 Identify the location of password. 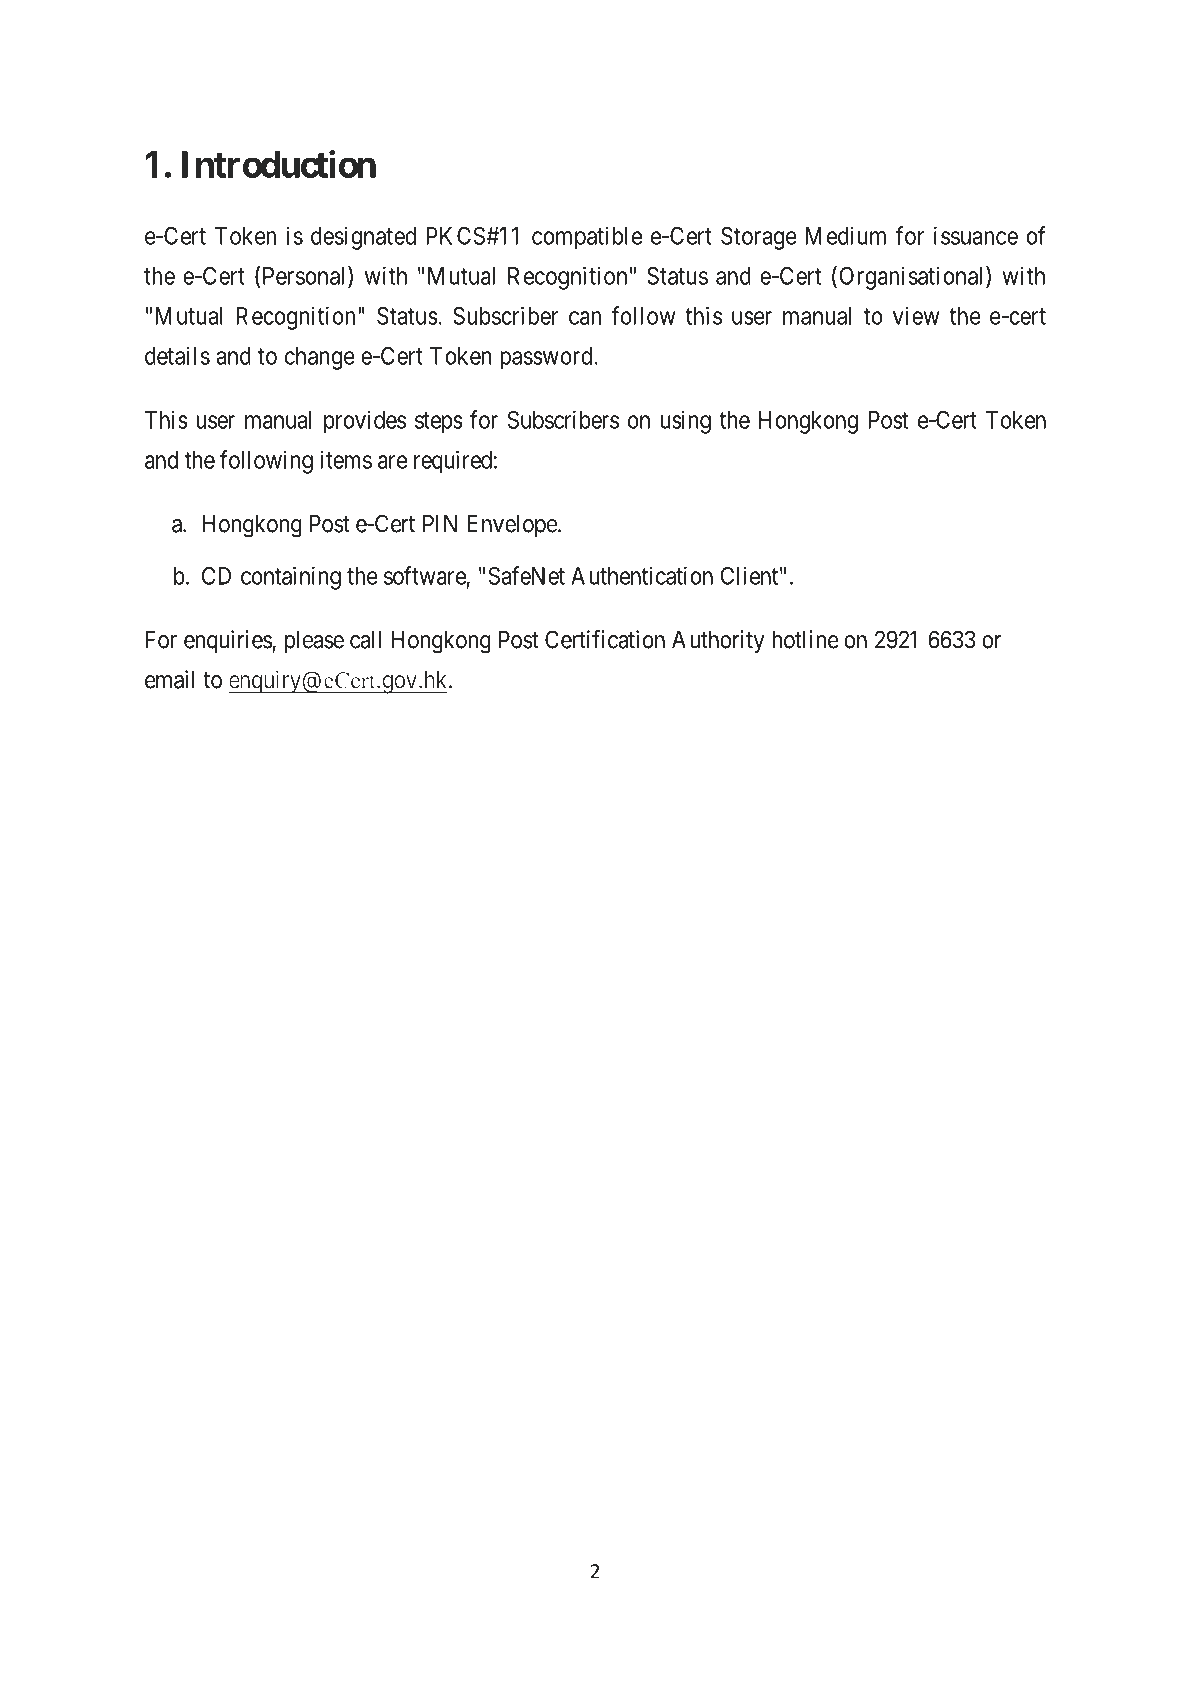
(546, 358).
